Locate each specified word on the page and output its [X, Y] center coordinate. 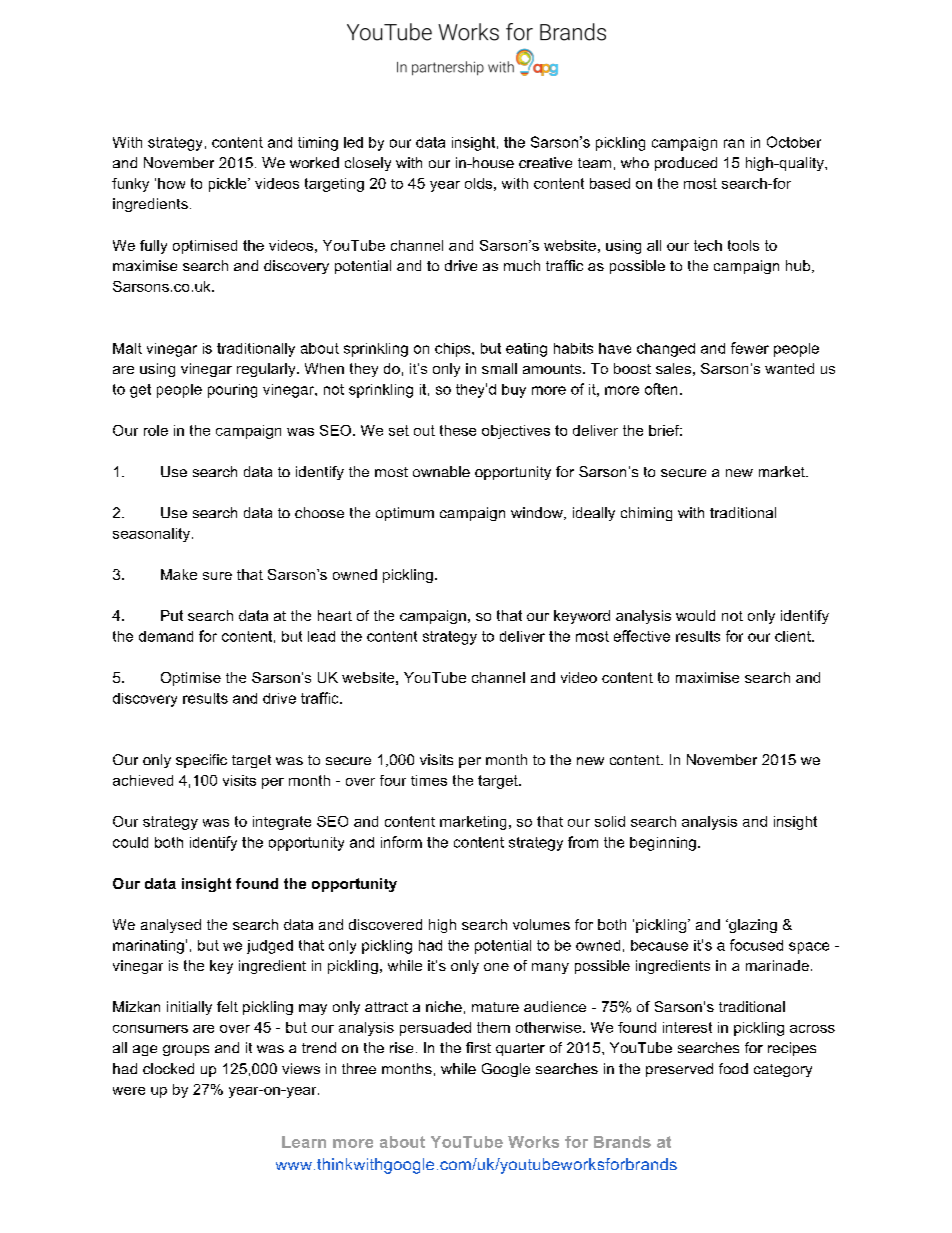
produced [686, 164]
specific [201, 761]
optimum [405, 514]
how [171, 183]
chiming [646, 514]
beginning [663, 844]
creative [545, 162]
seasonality [151, 535]
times [429, 780]
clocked [168, 1068]
